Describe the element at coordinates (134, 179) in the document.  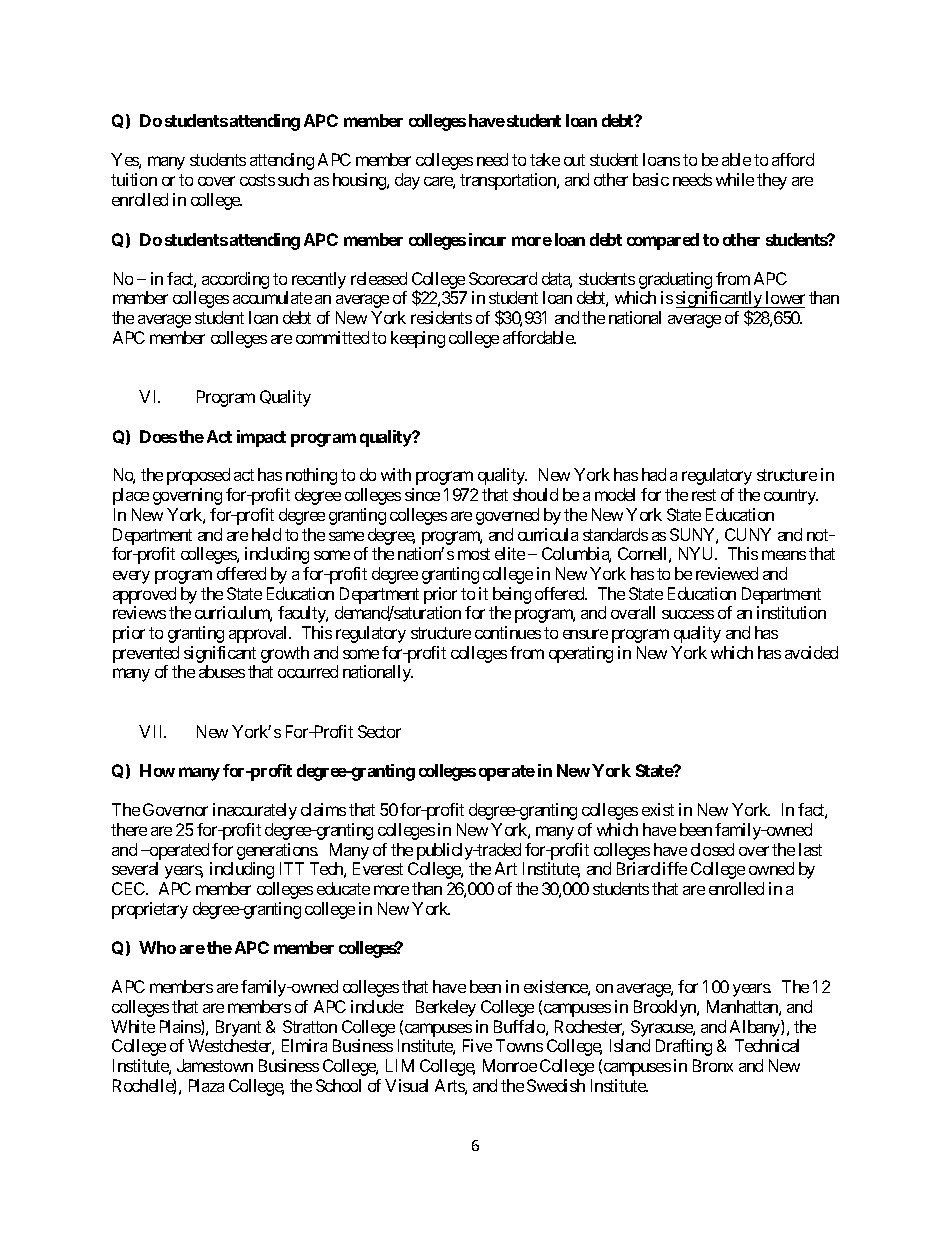
I see `tuition` at that location.
